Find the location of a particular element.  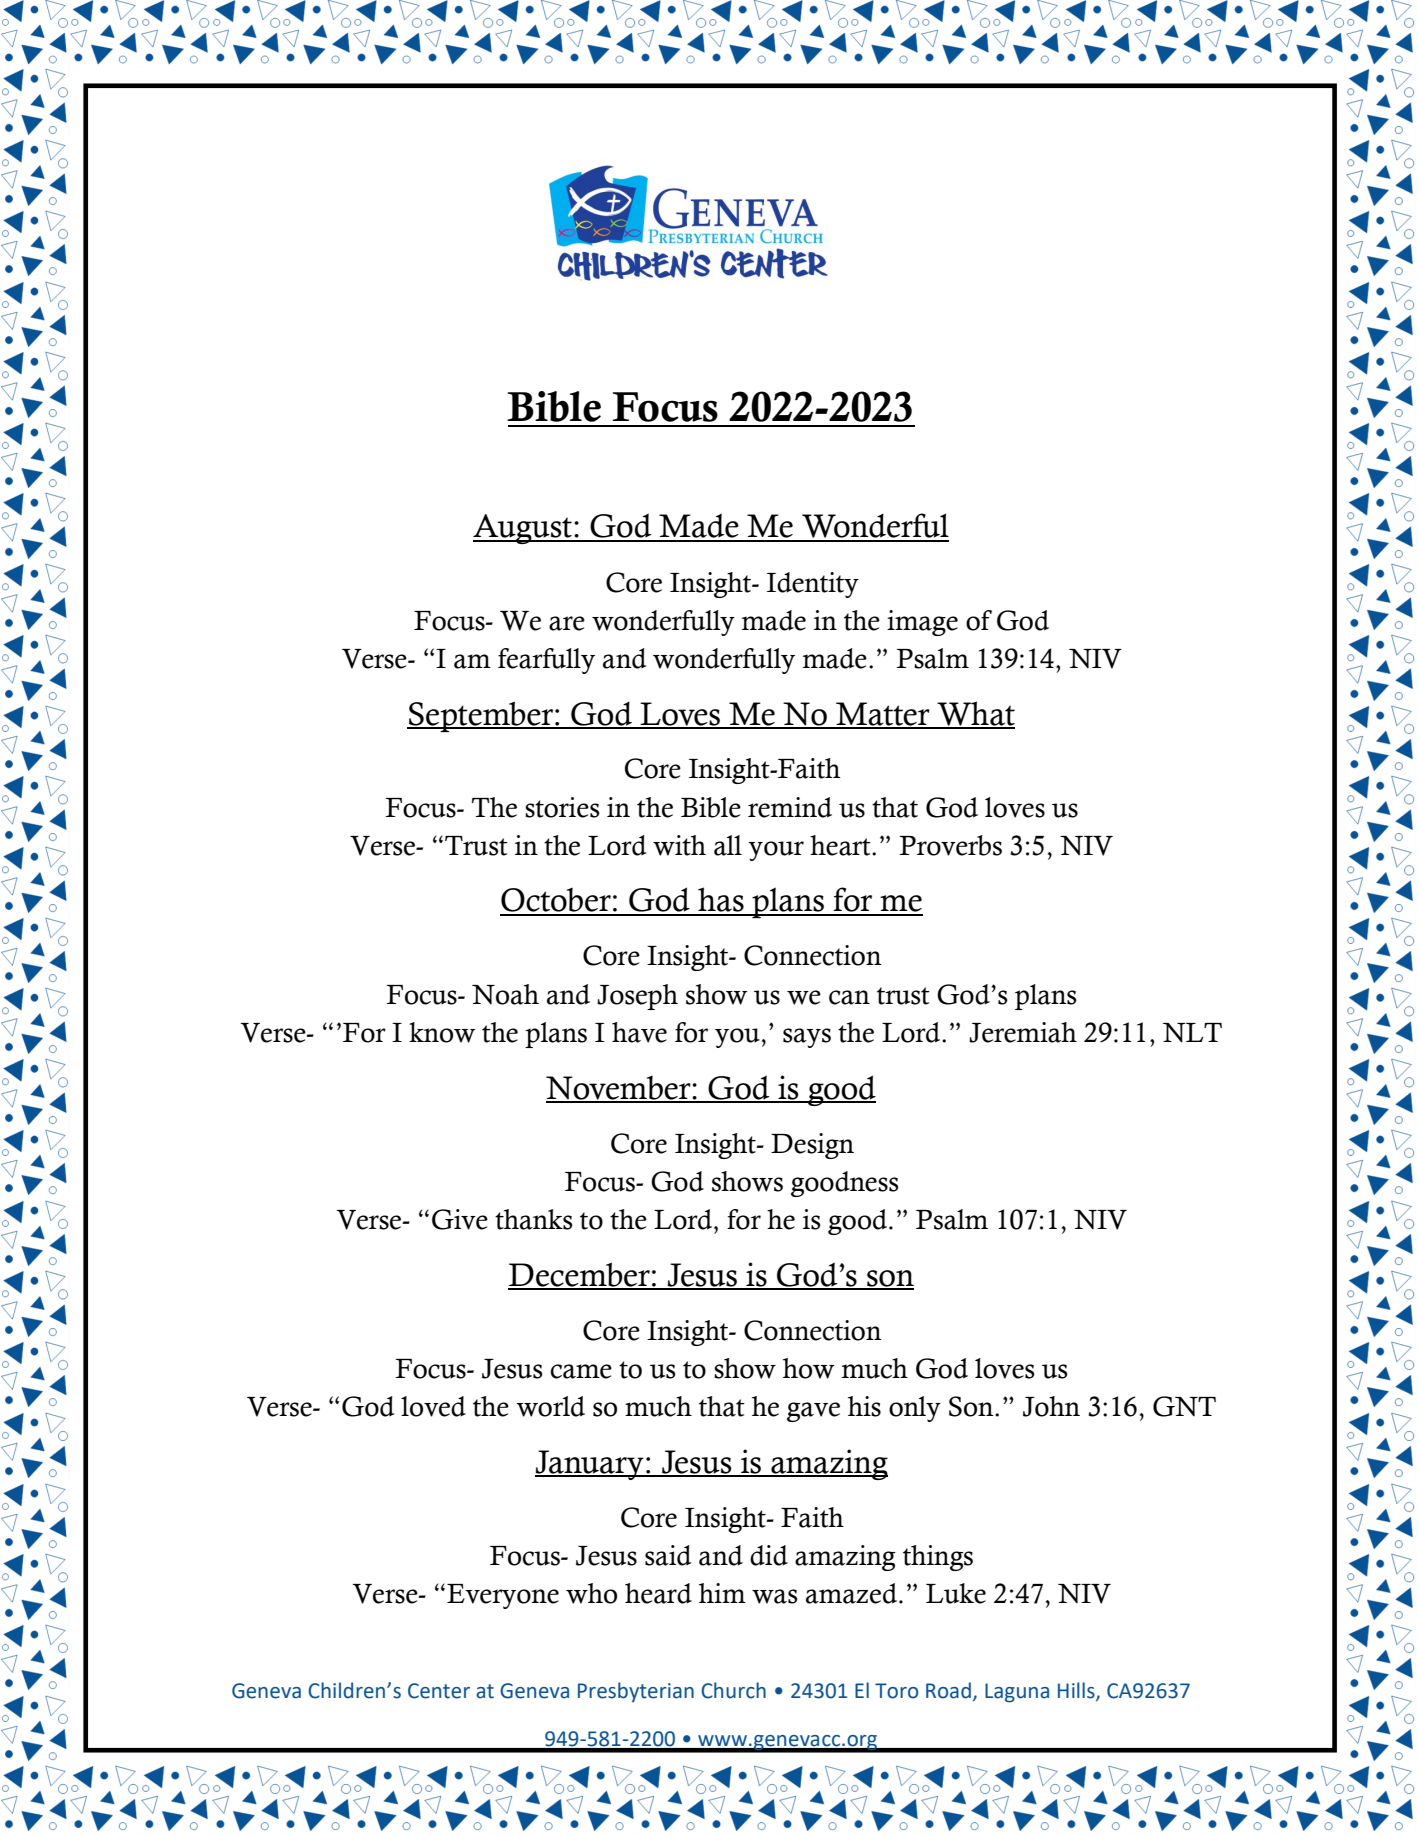

John is located at coordinates (1051, 1406).
